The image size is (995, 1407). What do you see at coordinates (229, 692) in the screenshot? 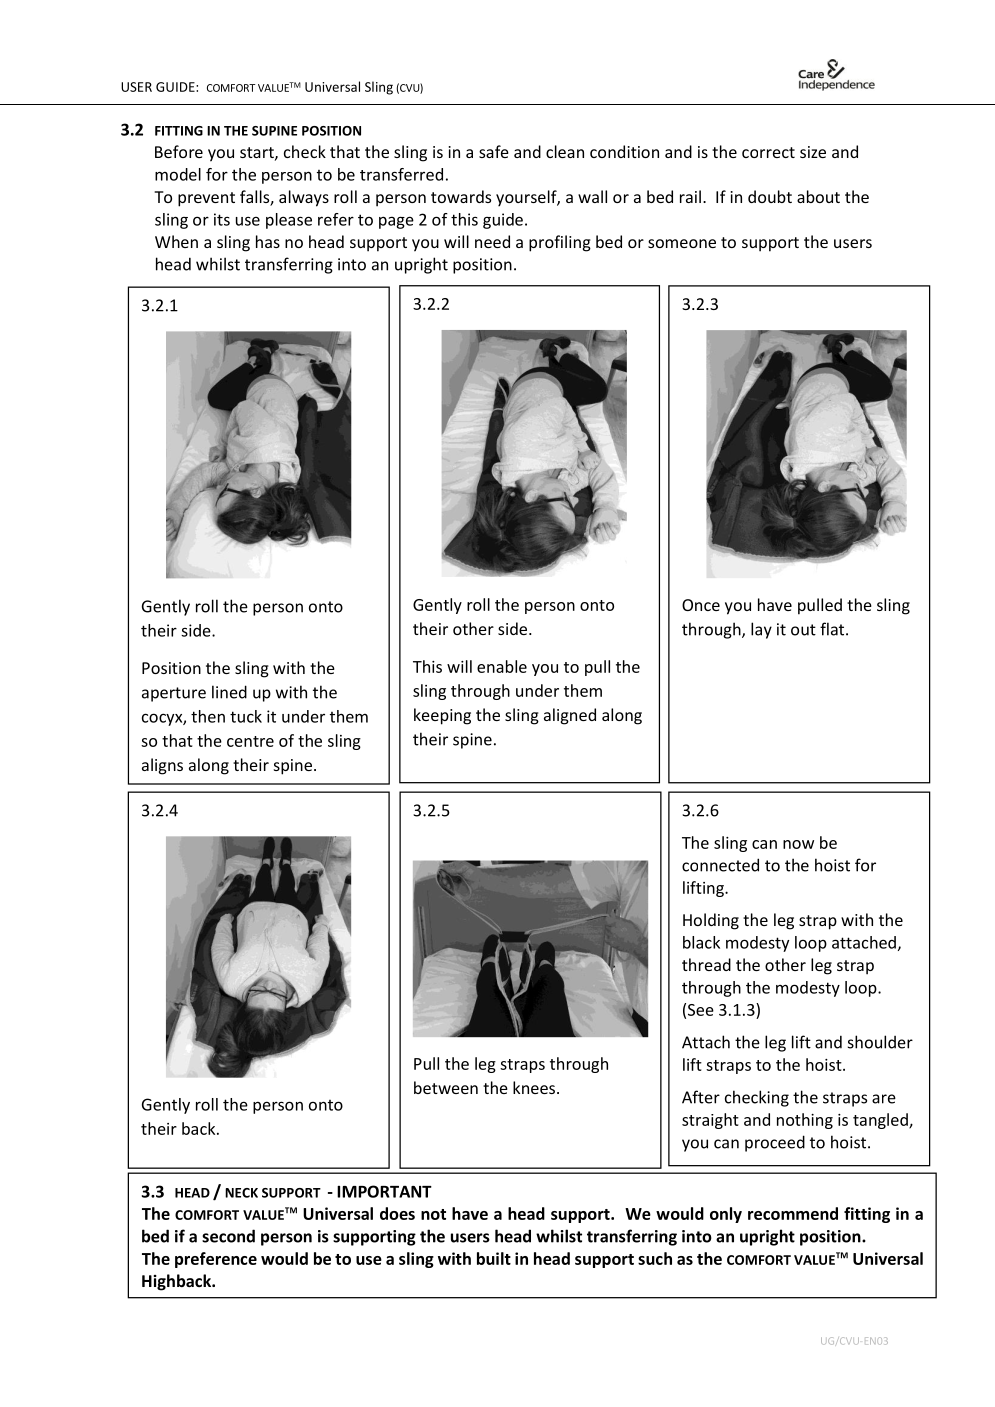
I see `lined` at bounding box center [229, 692].
